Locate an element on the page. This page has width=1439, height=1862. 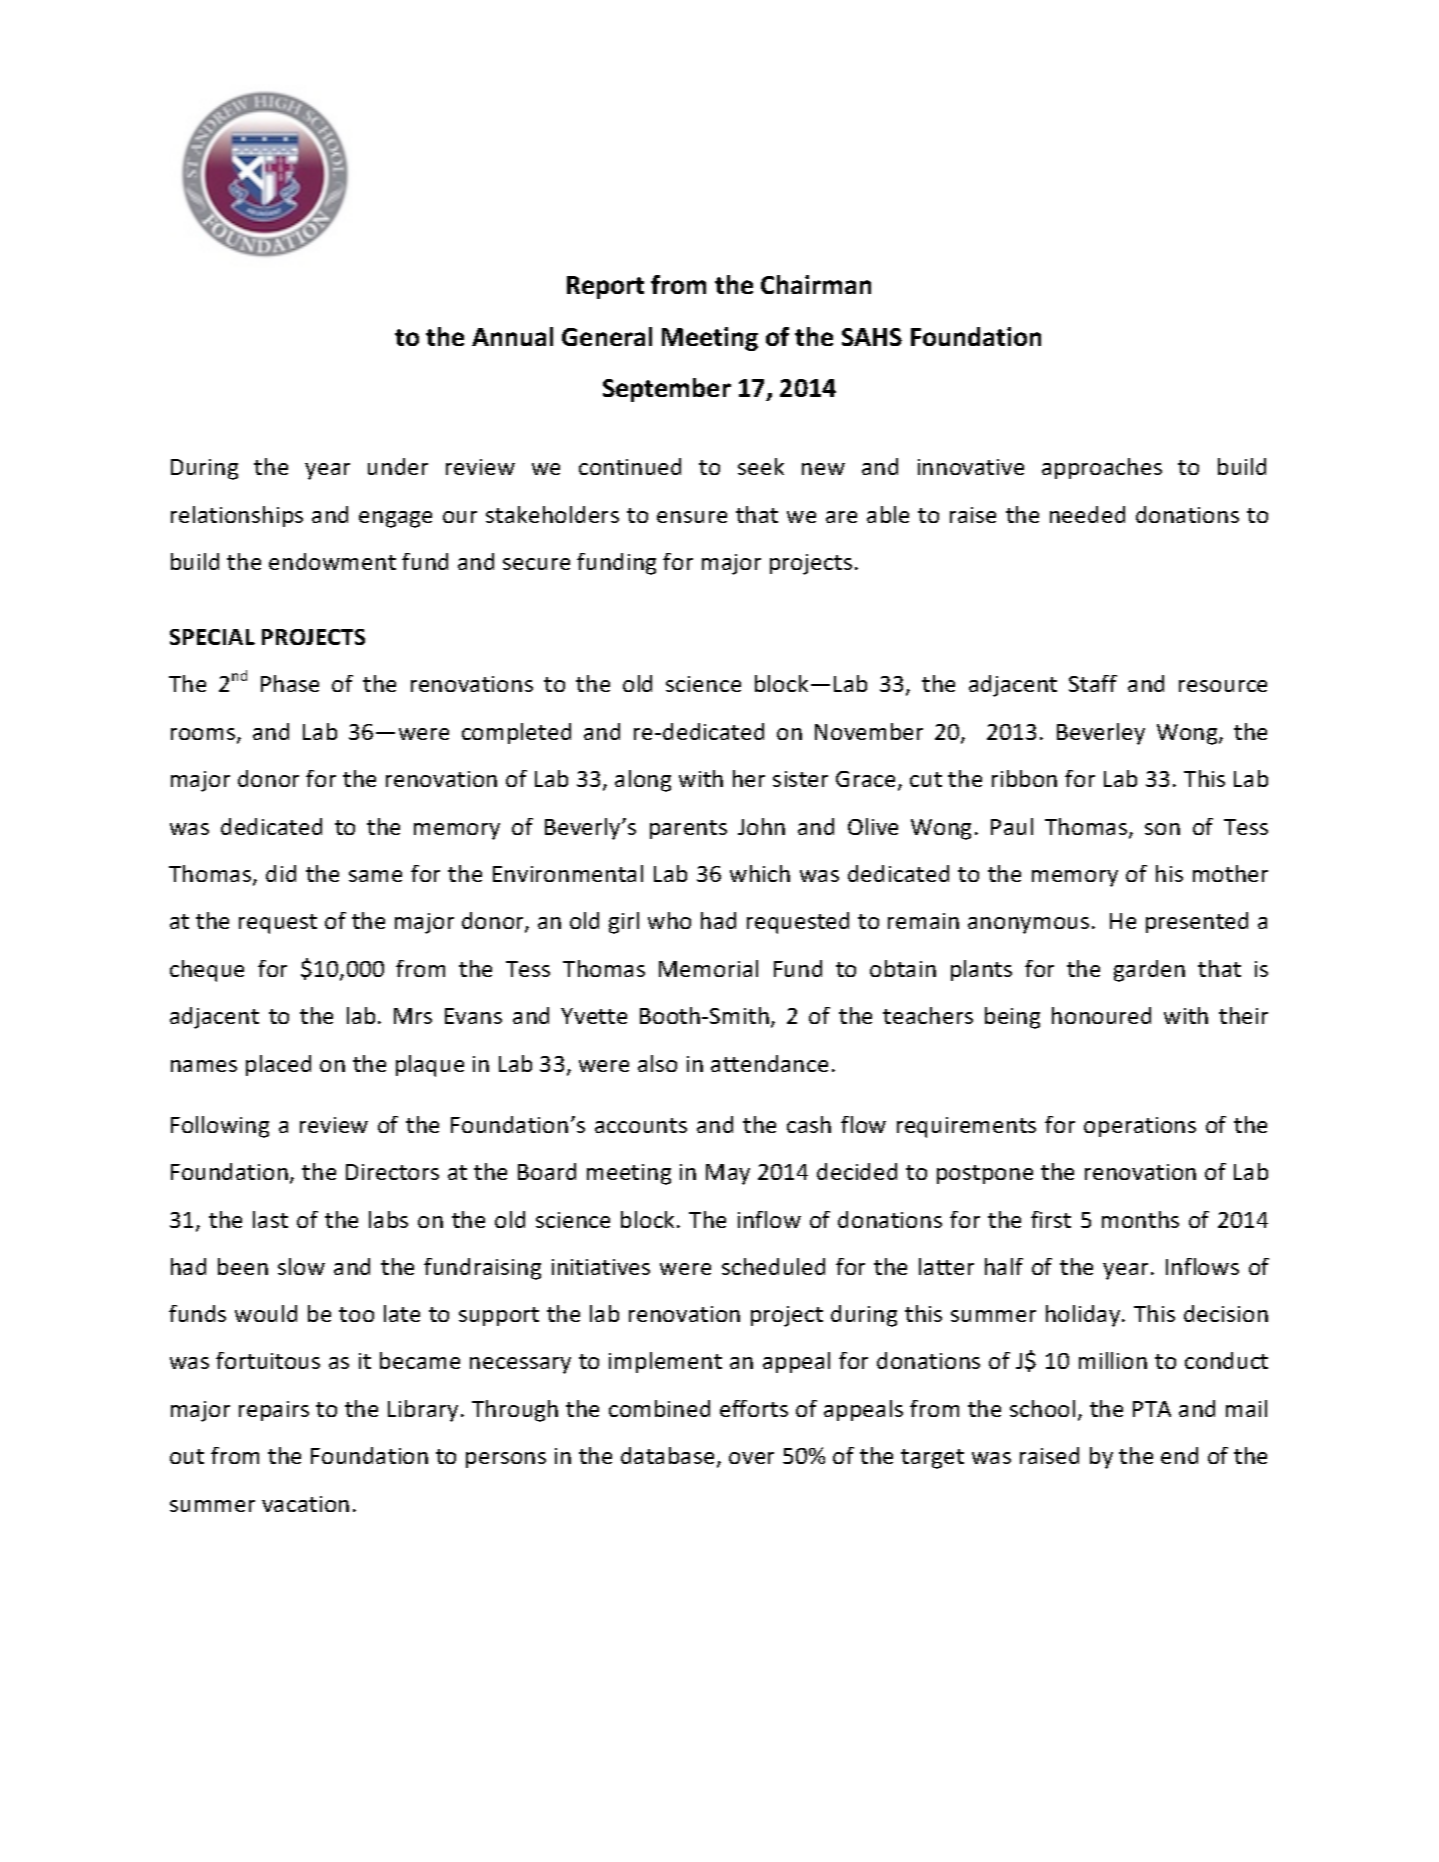
which is located at coordinates (760, 873).
